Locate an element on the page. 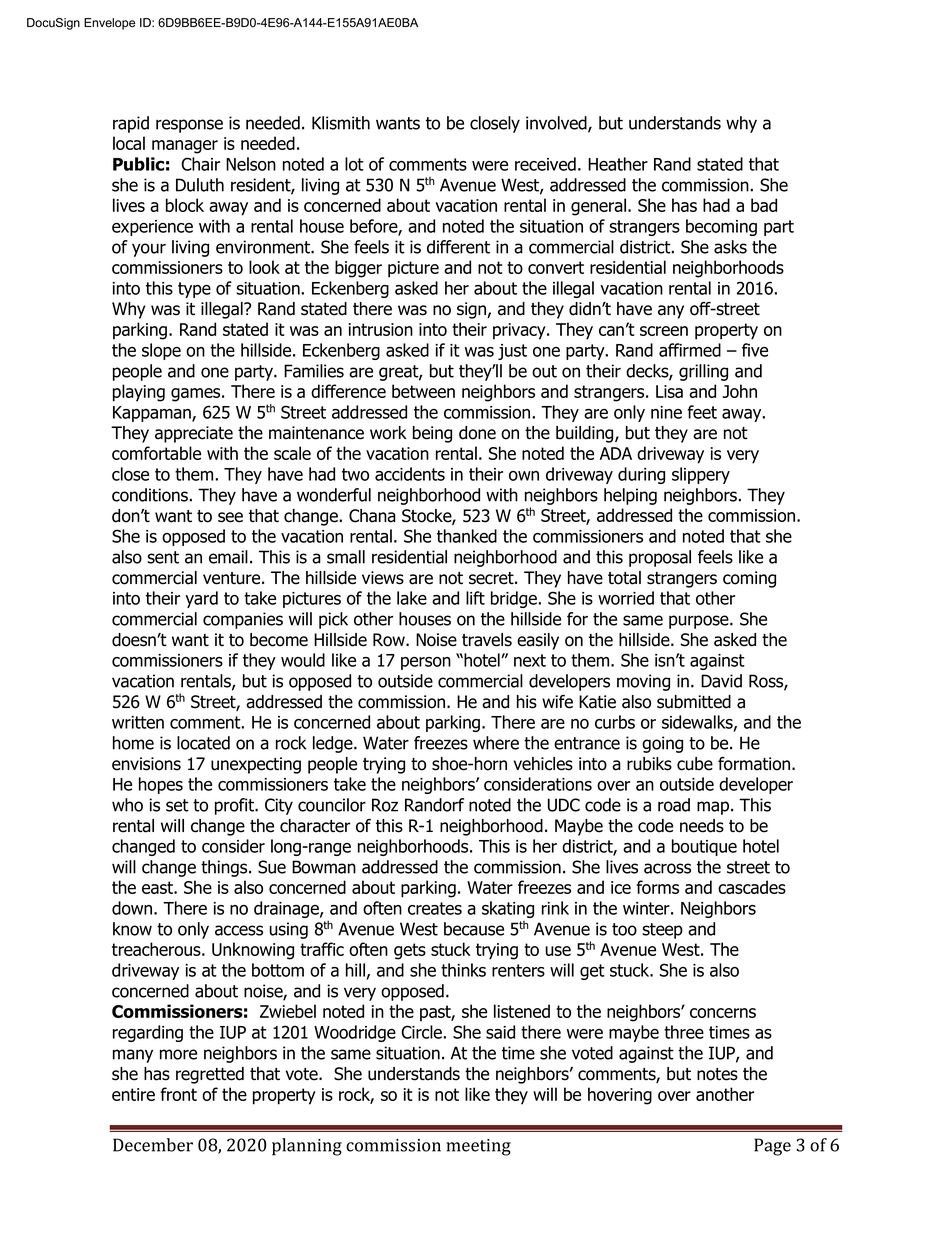 This page has width=952, height=1233. grilling is located at coordinates (703, 372).
